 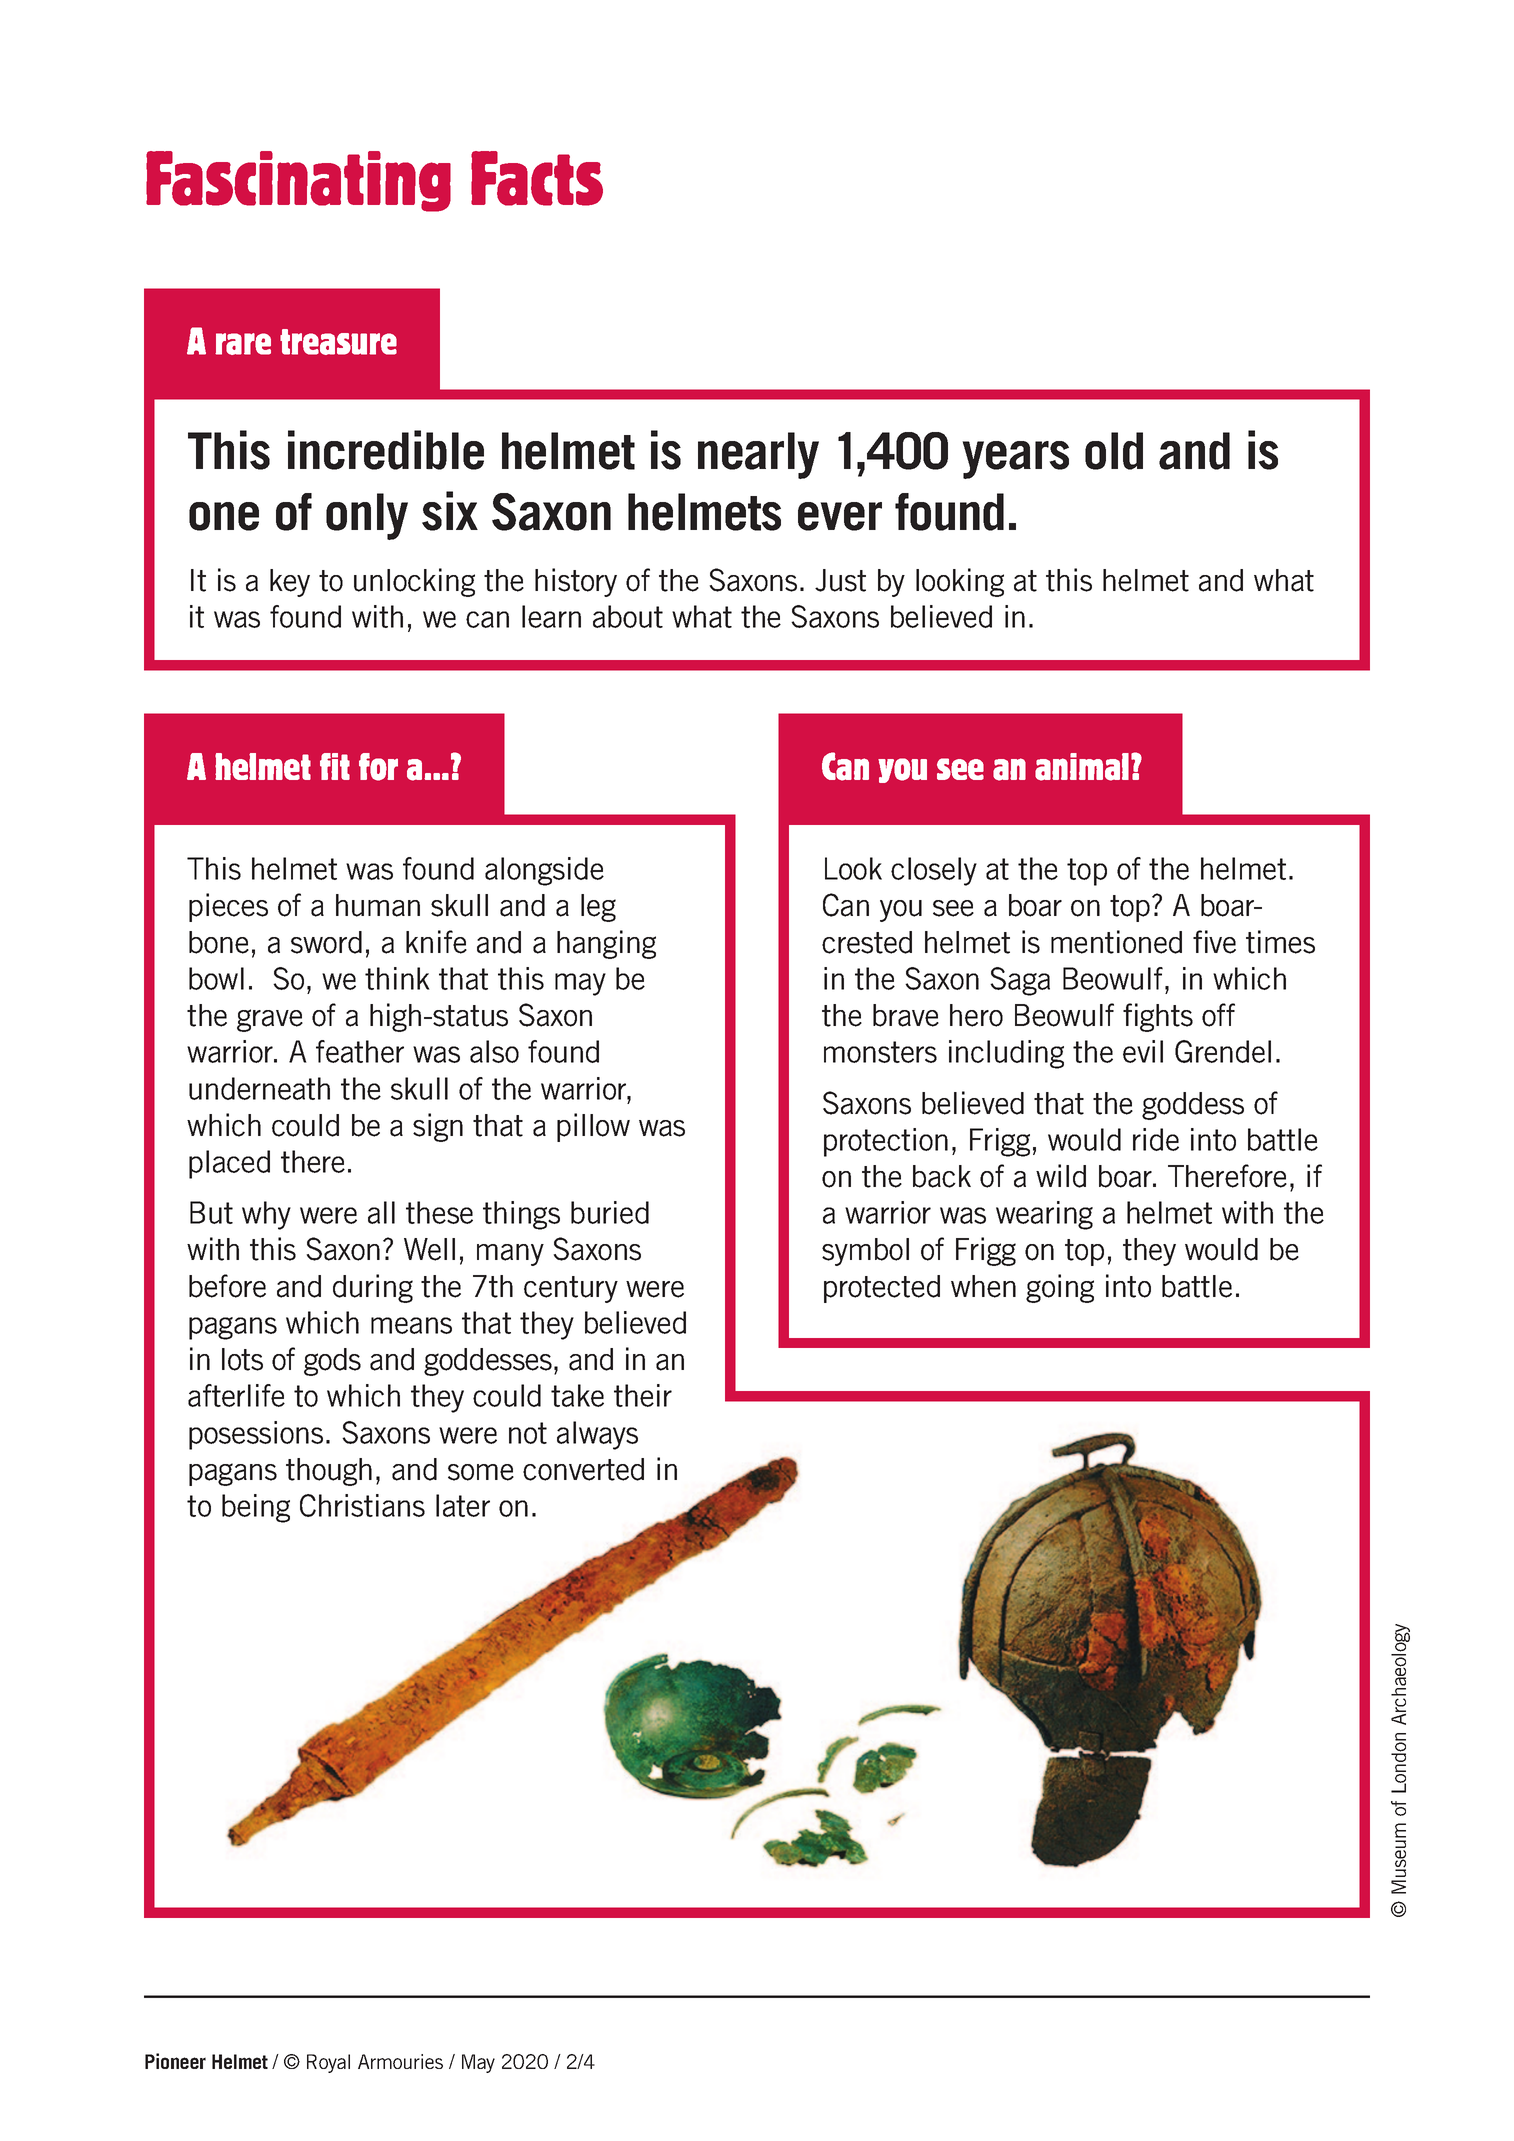 I want to click on ride, so click(x=1156, y=1139).
